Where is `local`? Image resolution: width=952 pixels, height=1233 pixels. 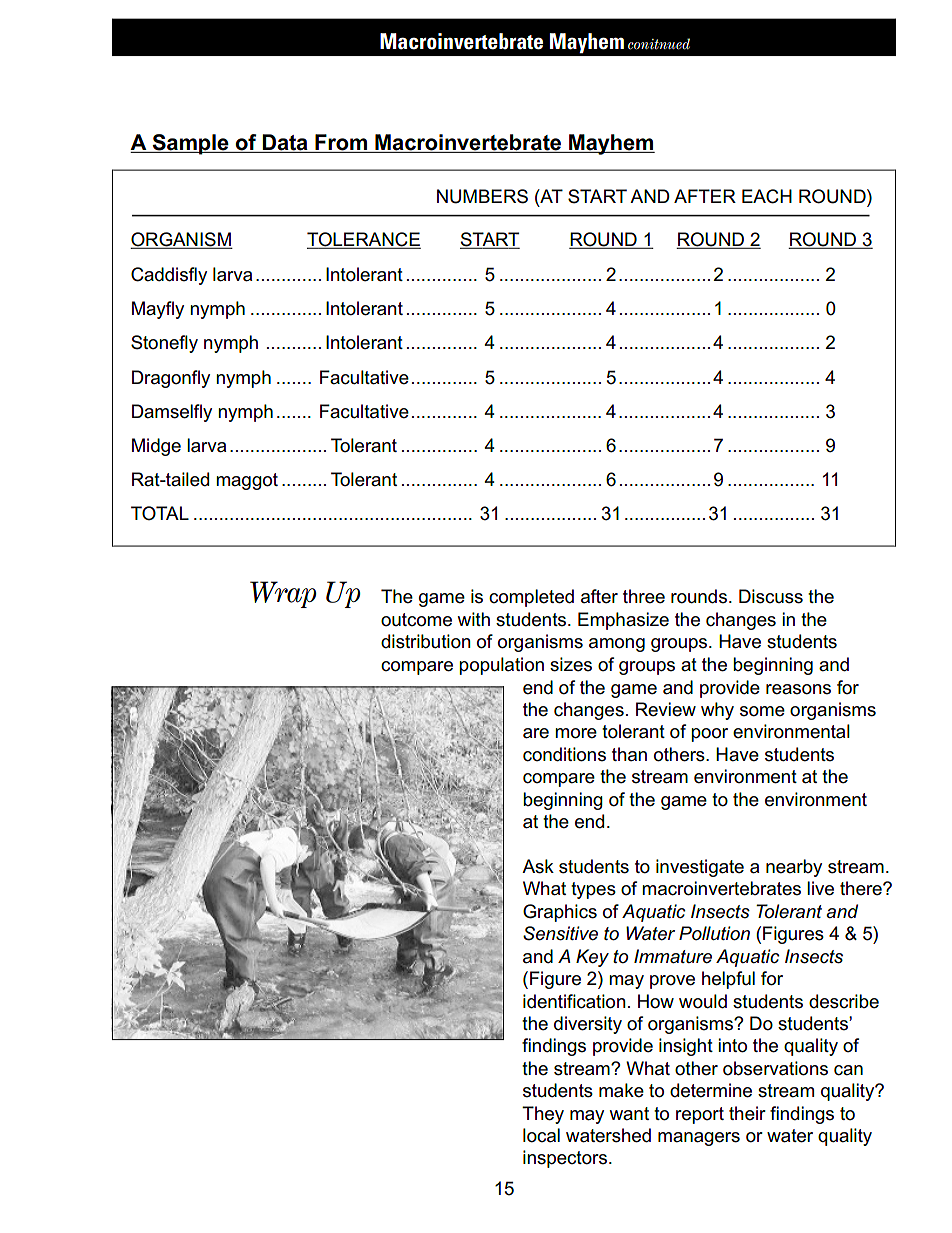 local is located at coordinates (541, 1135).
